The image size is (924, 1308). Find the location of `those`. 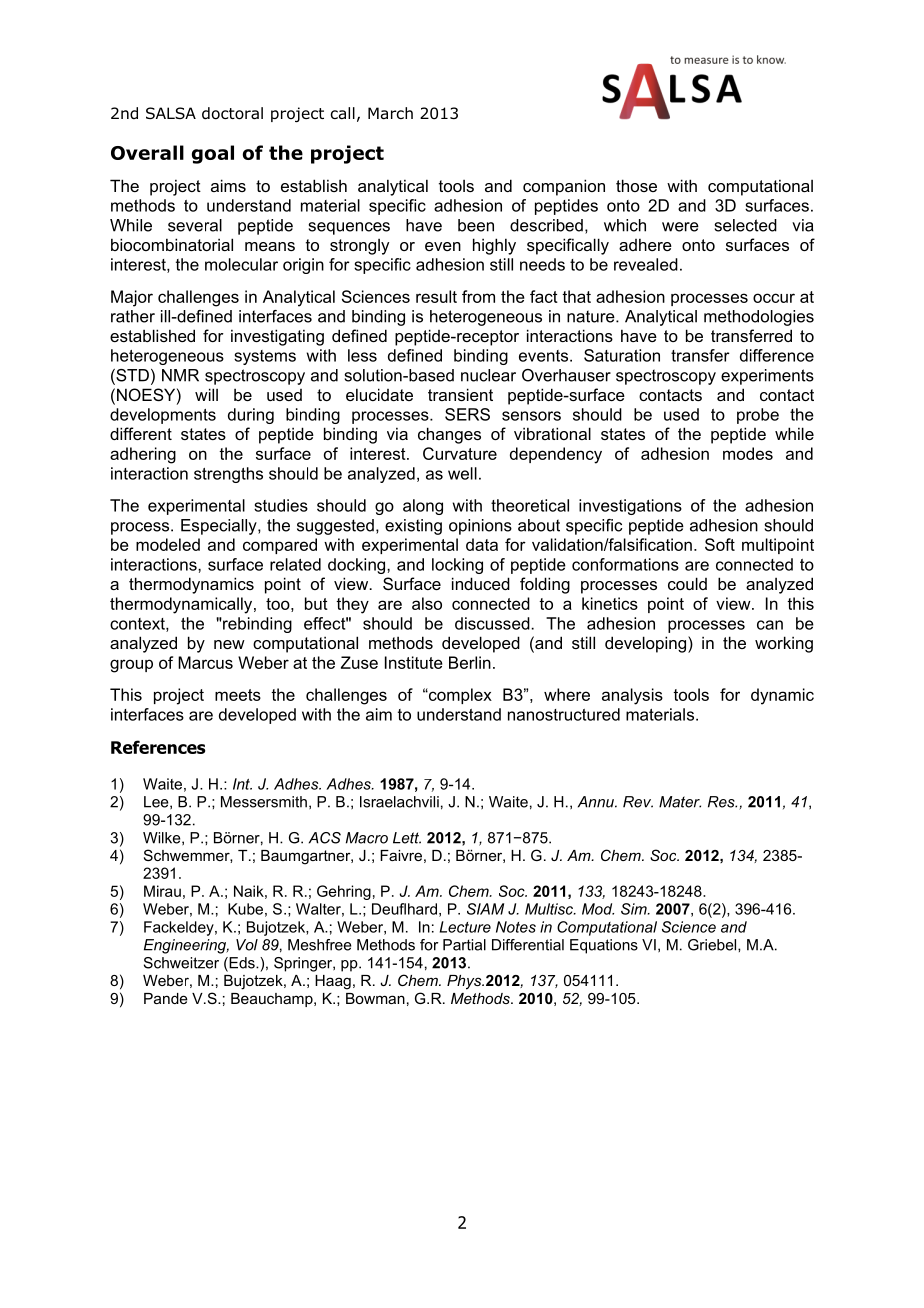

those is located at coordinates (636, 185).
